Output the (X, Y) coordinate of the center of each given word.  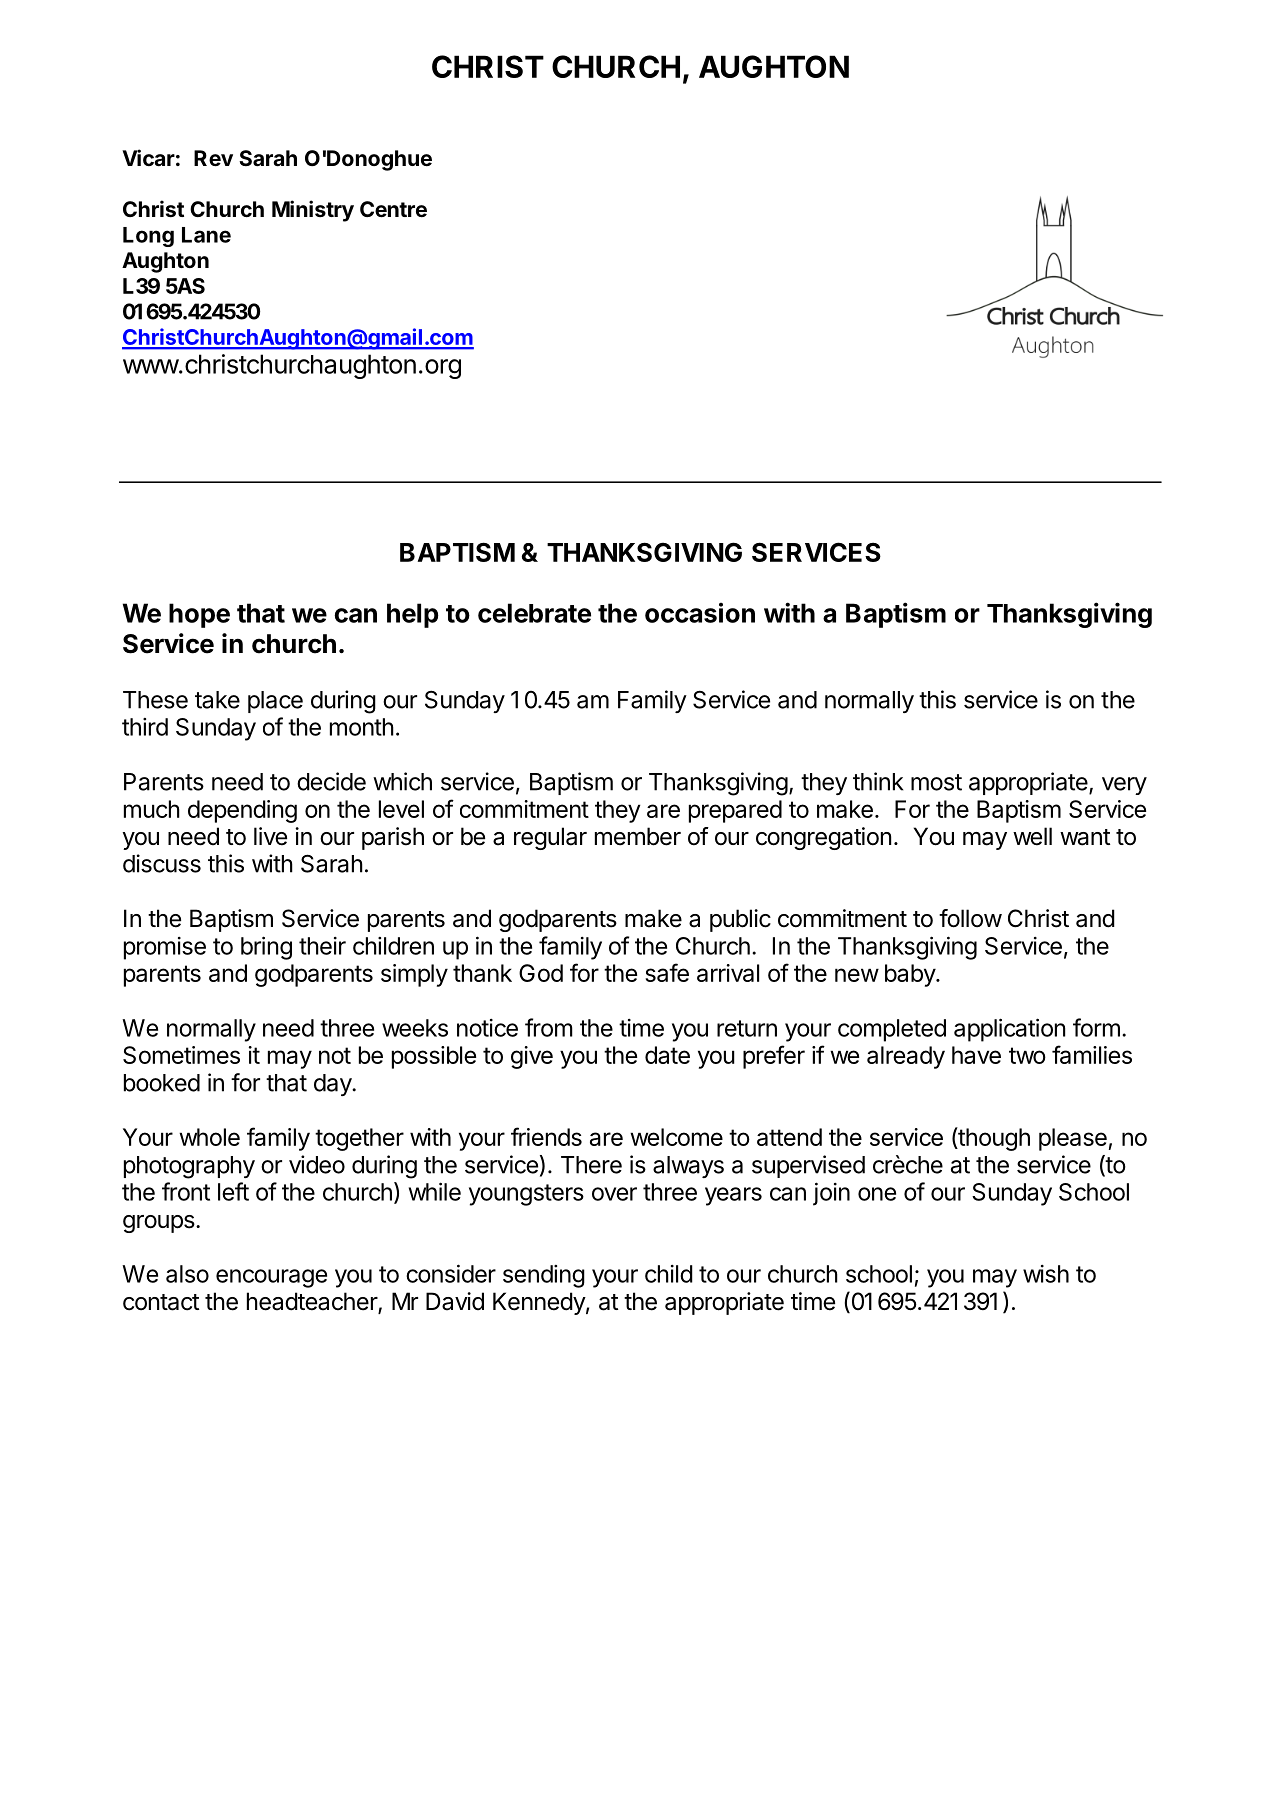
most (936, 782)
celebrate (534, 613)
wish (1046, 1274)
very (1124, 786)
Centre (393, 209)
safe (667, 972)
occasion (700, 612)
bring (266, 948)
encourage (271, 1278)
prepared (735, 811)
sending (544, 1276)
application (1009, 1030)
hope (199, 615)
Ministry (313, 211)
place (275, 702)
